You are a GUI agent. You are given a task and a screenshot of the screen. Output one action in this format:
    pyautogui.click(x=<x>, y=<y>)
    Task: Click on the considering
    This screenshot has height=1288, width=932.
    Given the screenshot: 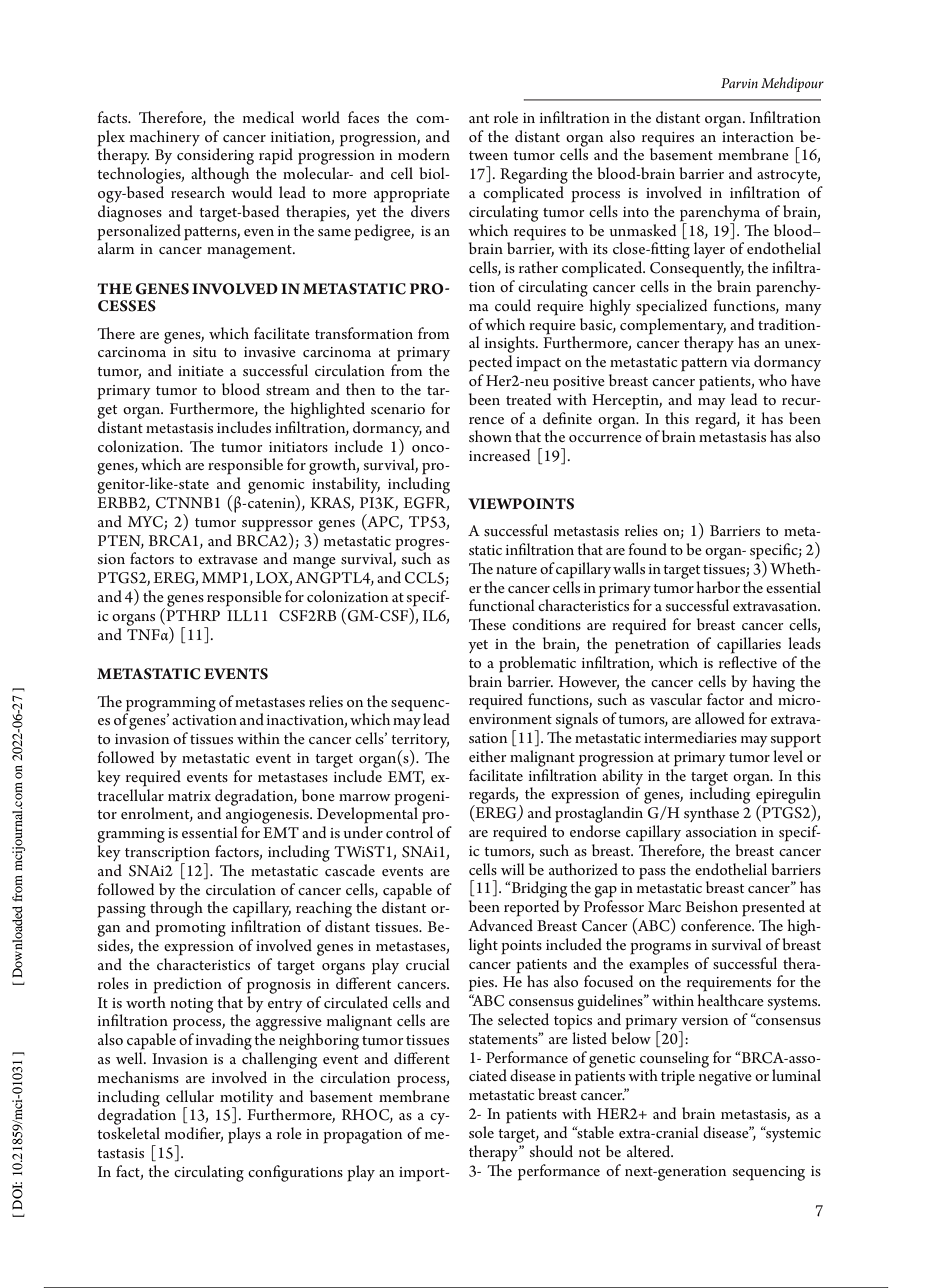 What is the action you would take?
    pyautogui.click(x=215, y=156)
